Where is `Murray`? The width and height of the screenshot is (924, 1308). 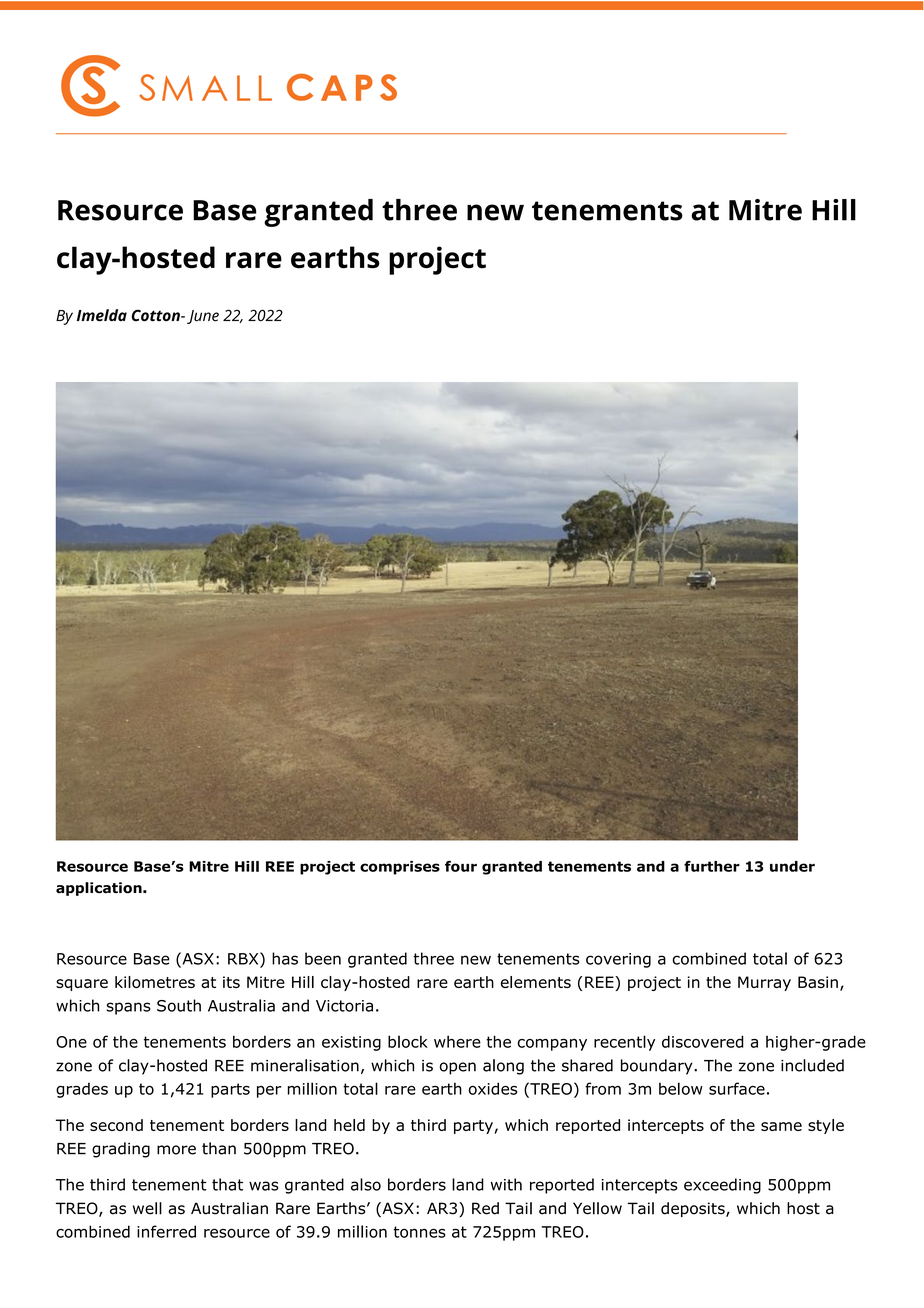
Murray is located at coordinates (764, 983).
